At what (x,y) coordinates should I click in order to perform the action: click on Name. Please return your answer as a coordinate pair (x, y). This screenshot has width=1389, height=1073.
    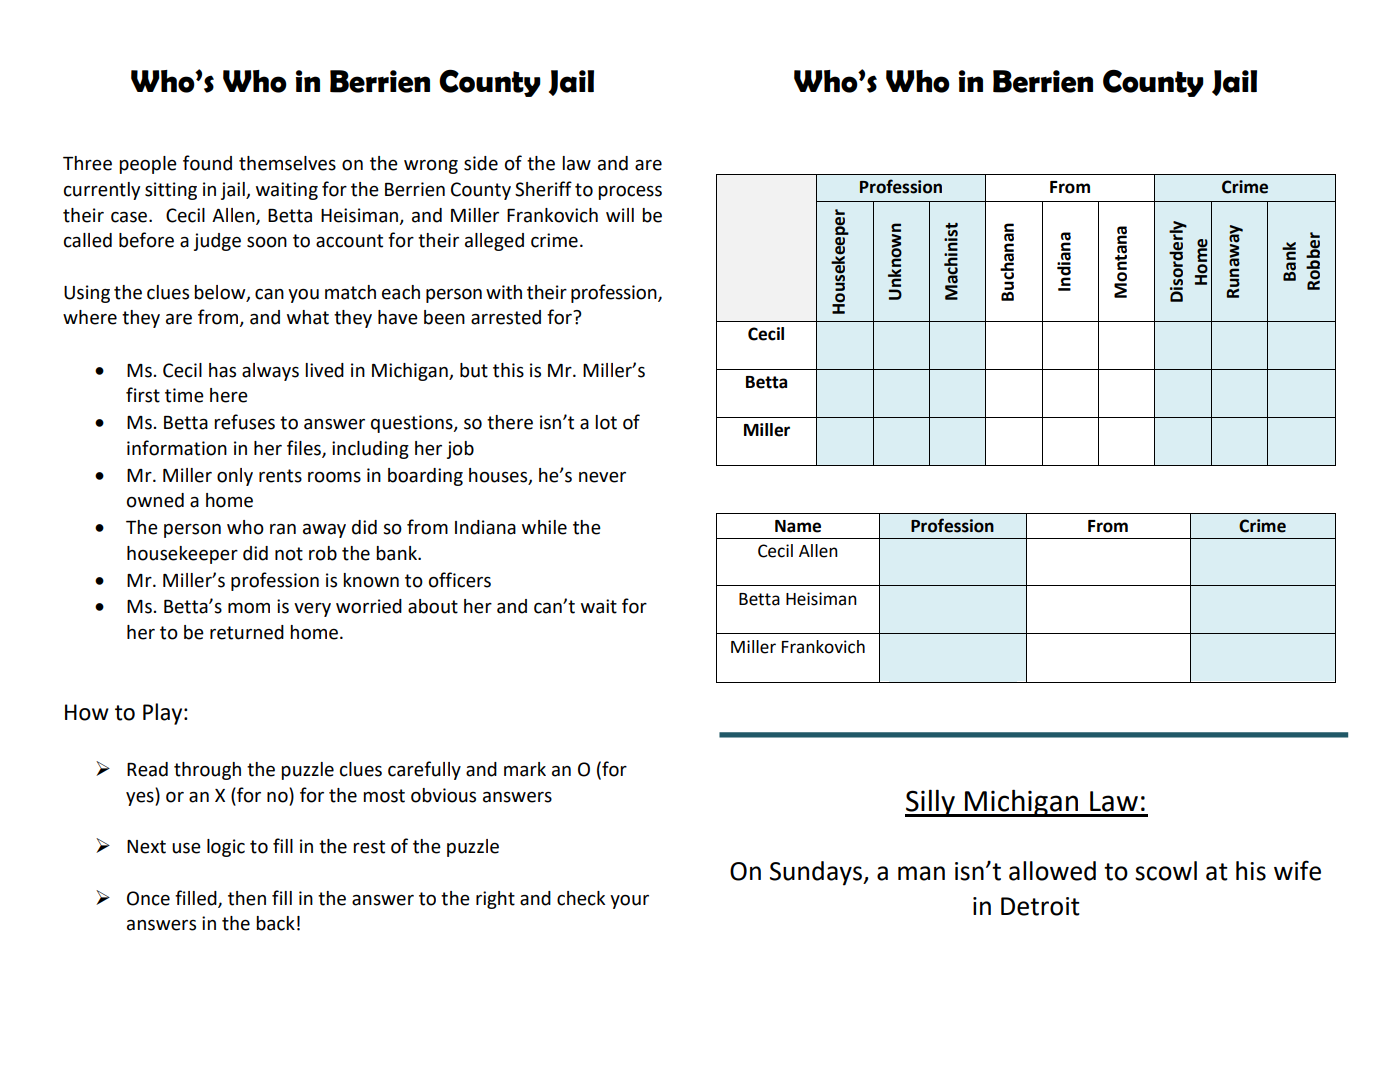
    Looking at the image, I should click on (798, 526).
